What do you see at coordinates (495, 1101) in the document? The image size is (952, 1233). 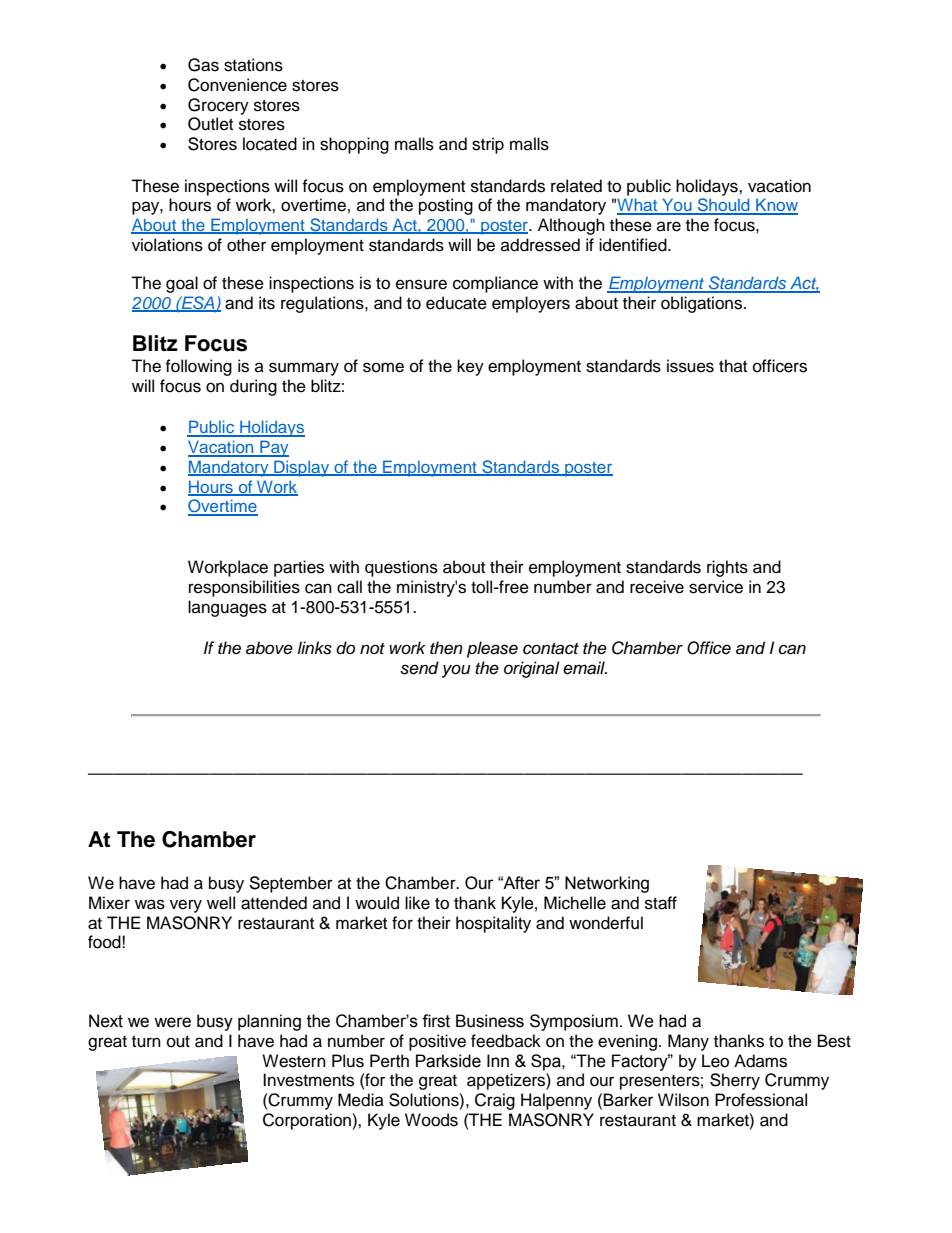 I see `Craig` at bounding box center [495, 1101].
